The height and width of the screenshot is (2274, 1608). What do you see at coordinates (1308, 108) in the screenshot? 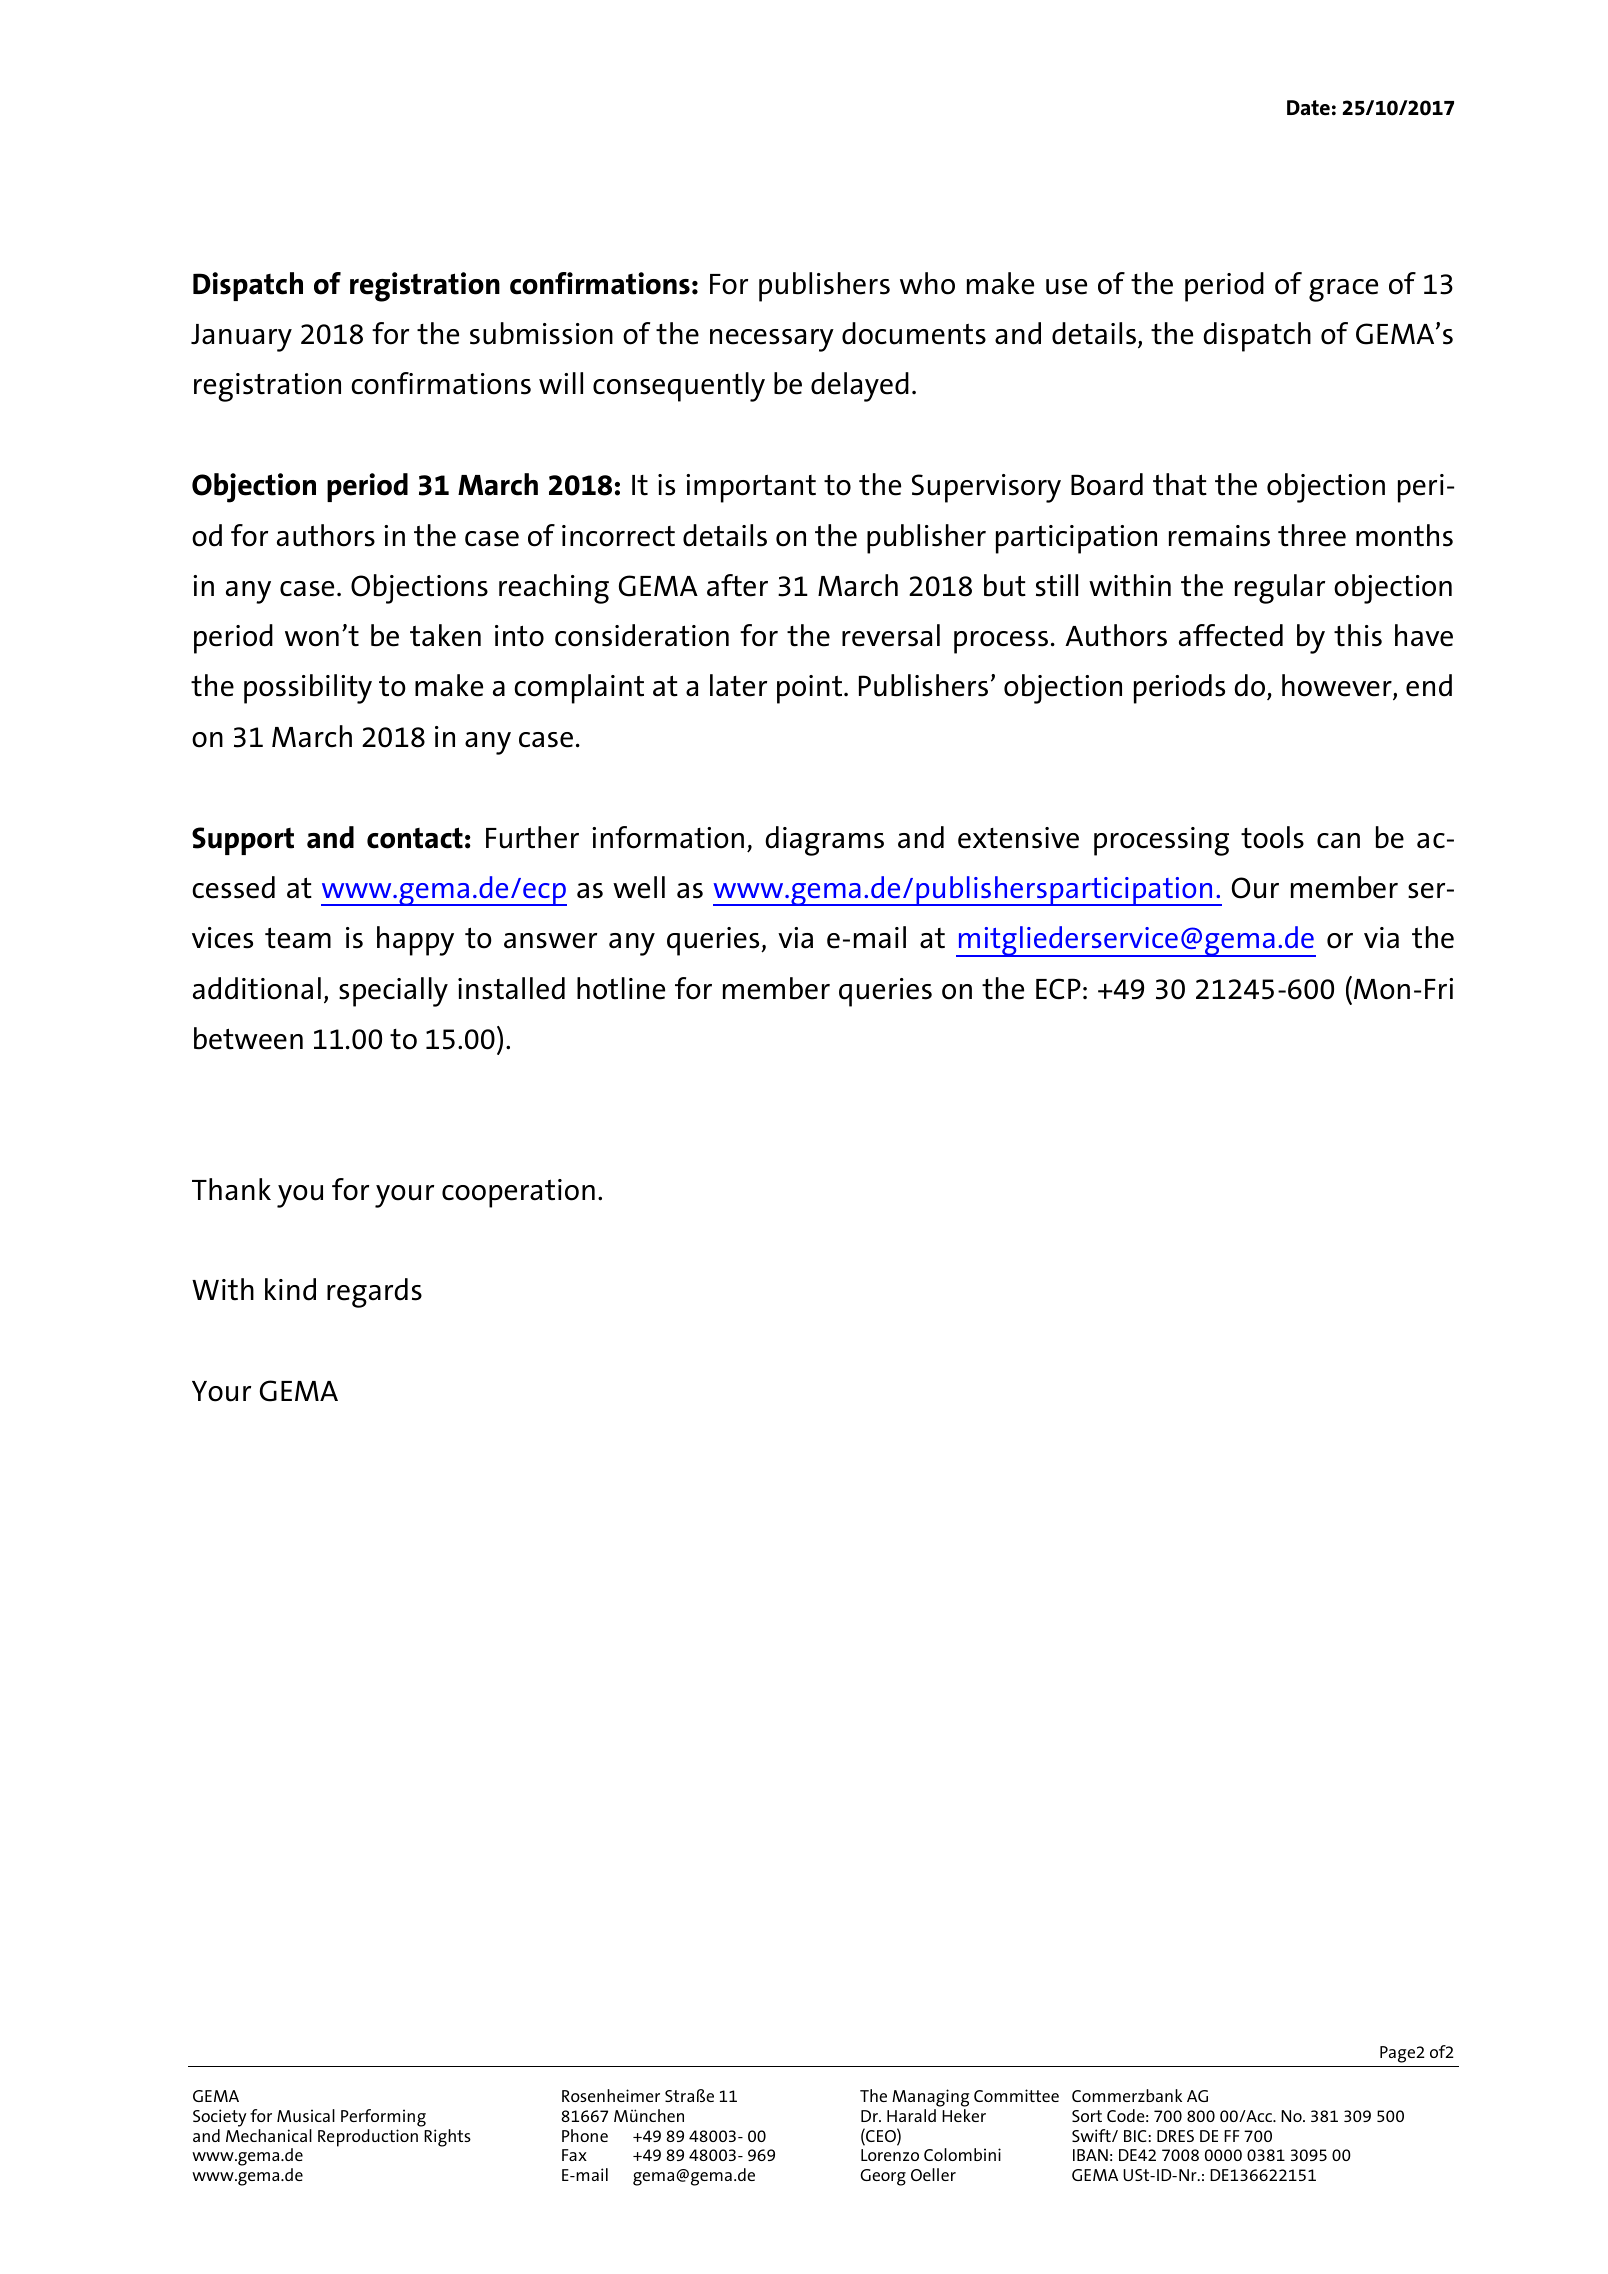
I see `Date` at bounding box center [1308, 108].
